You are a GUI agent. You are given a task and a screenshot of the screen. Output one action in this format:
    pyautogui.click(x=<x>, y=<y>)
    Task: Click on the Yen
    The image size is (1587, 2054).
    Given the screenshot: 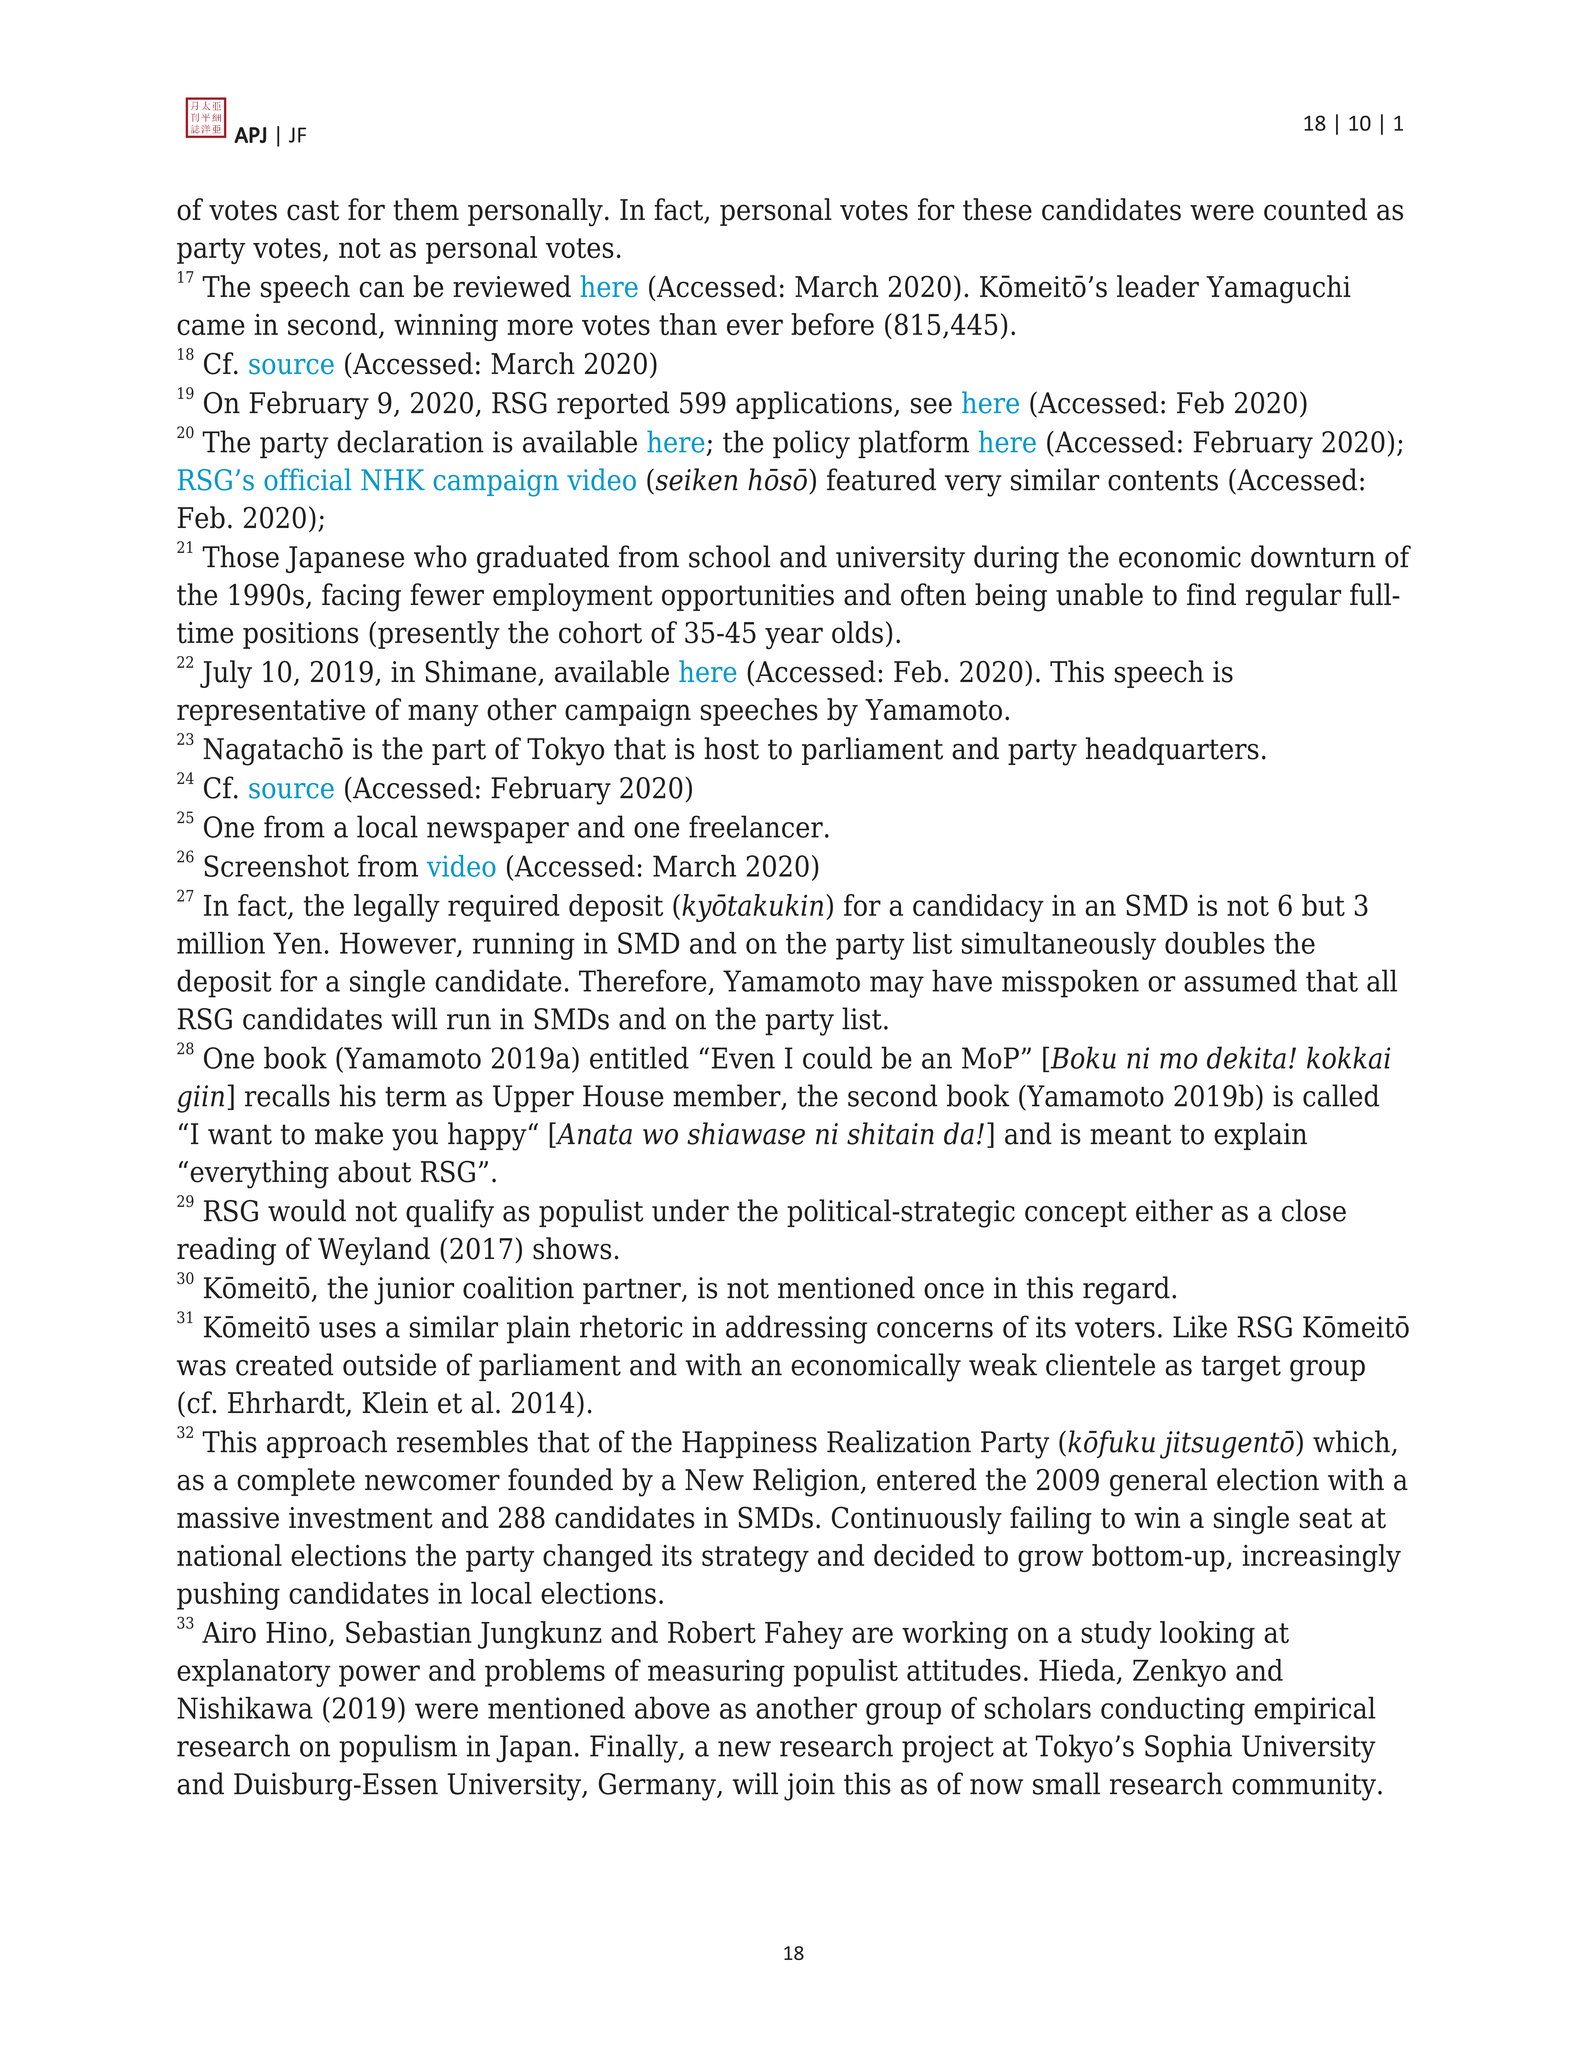 What is the action you would take?
    pyautogui.click(x=297, y=943)
